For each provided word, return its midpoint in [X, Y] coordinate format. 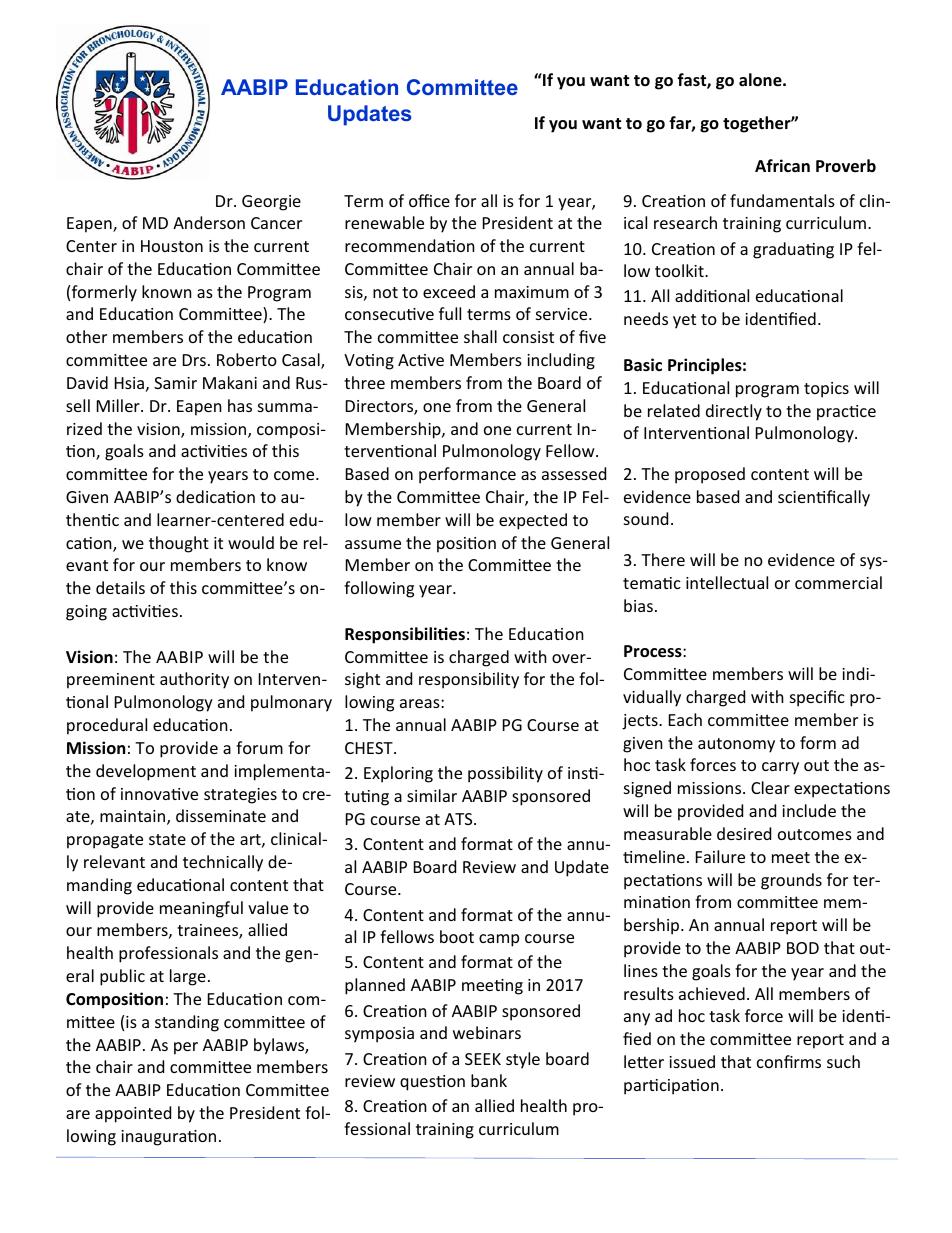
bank [489, 1080]
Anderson [209, 222]
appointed [133, 1114]
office [429, 200]
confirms [789, 1061]
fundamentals [782, 200]
